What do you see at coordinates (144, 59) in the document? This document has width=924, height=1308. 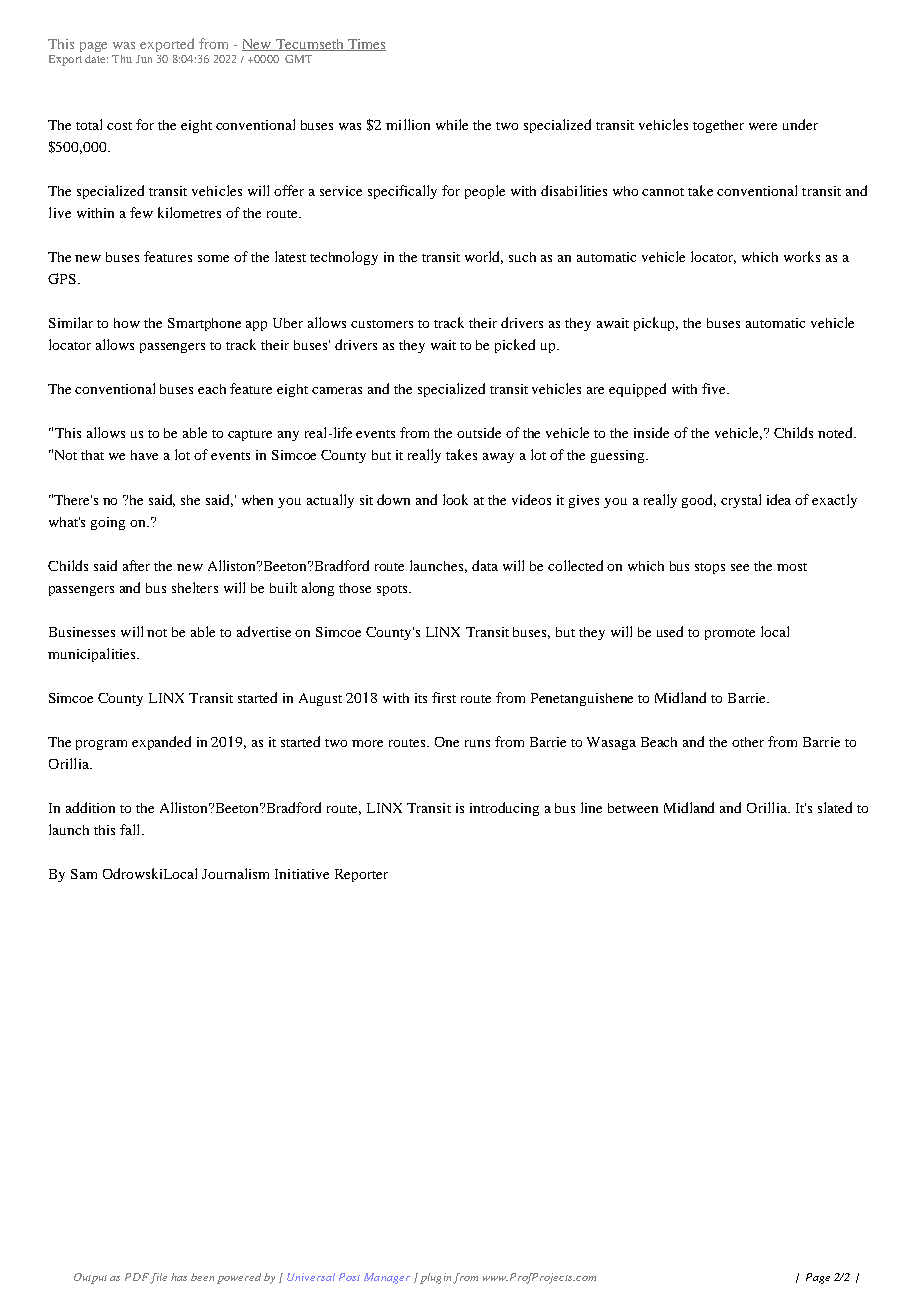 I see `Jun` at bounding box center [144, 59].
